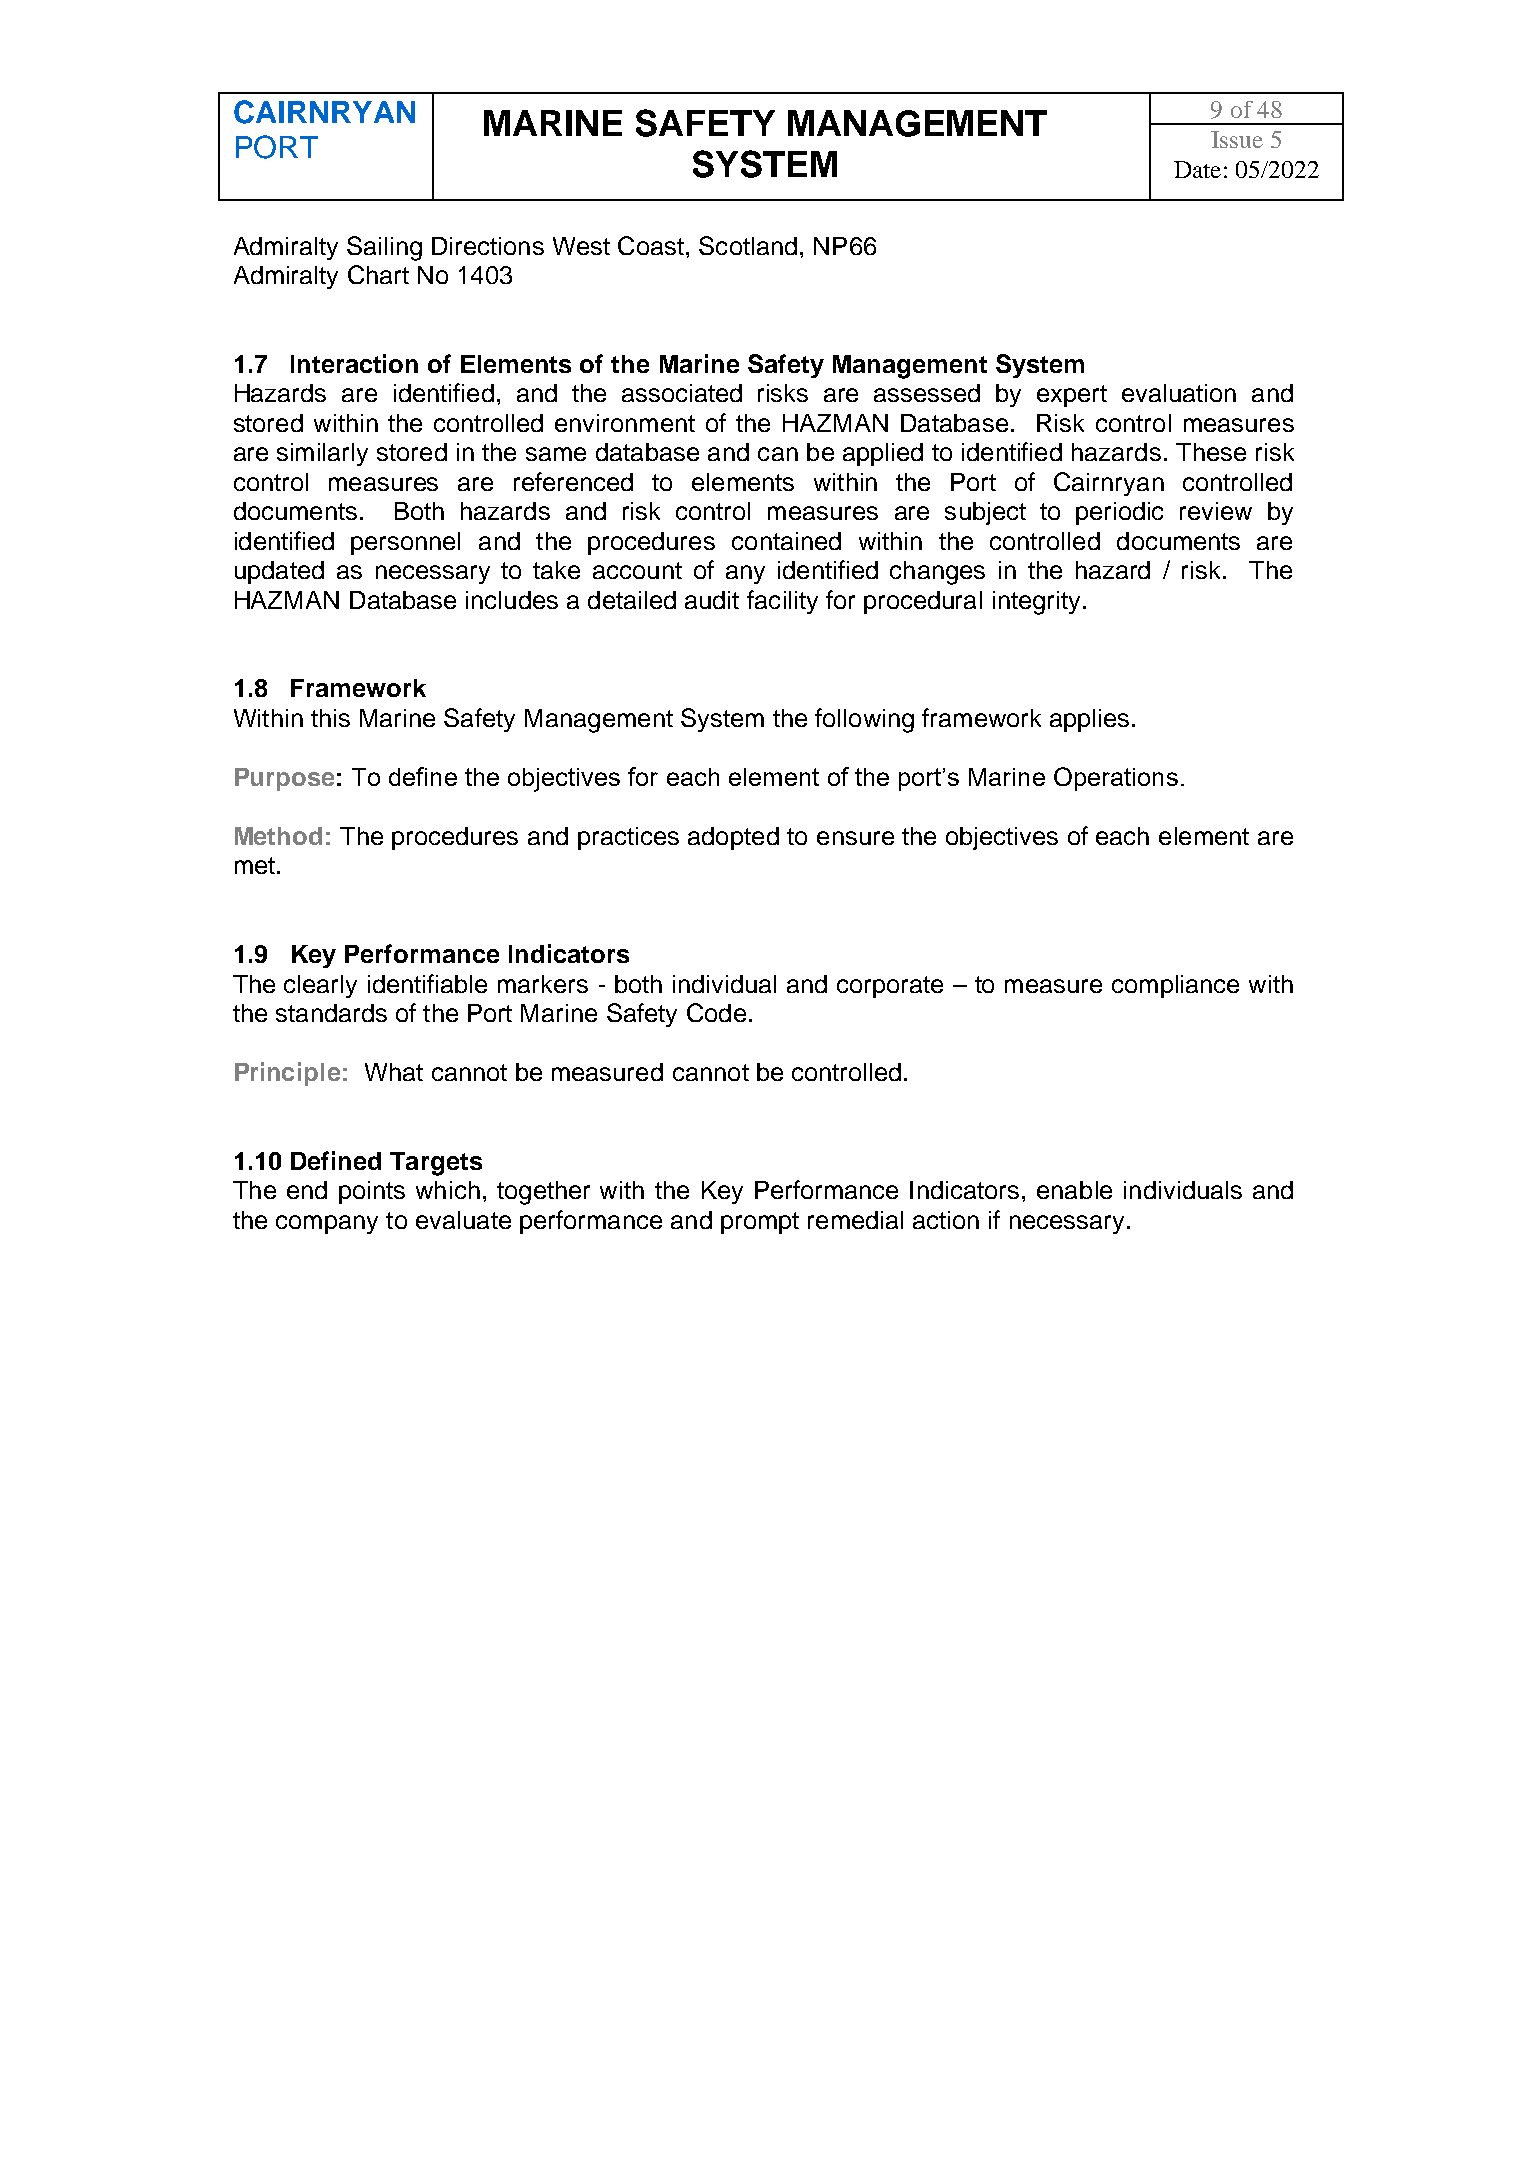 This screenshot has width=1527, height=2161. Describe the element at coordinates (760, 1223) in the screenshot. I see `prompt` at that location.
